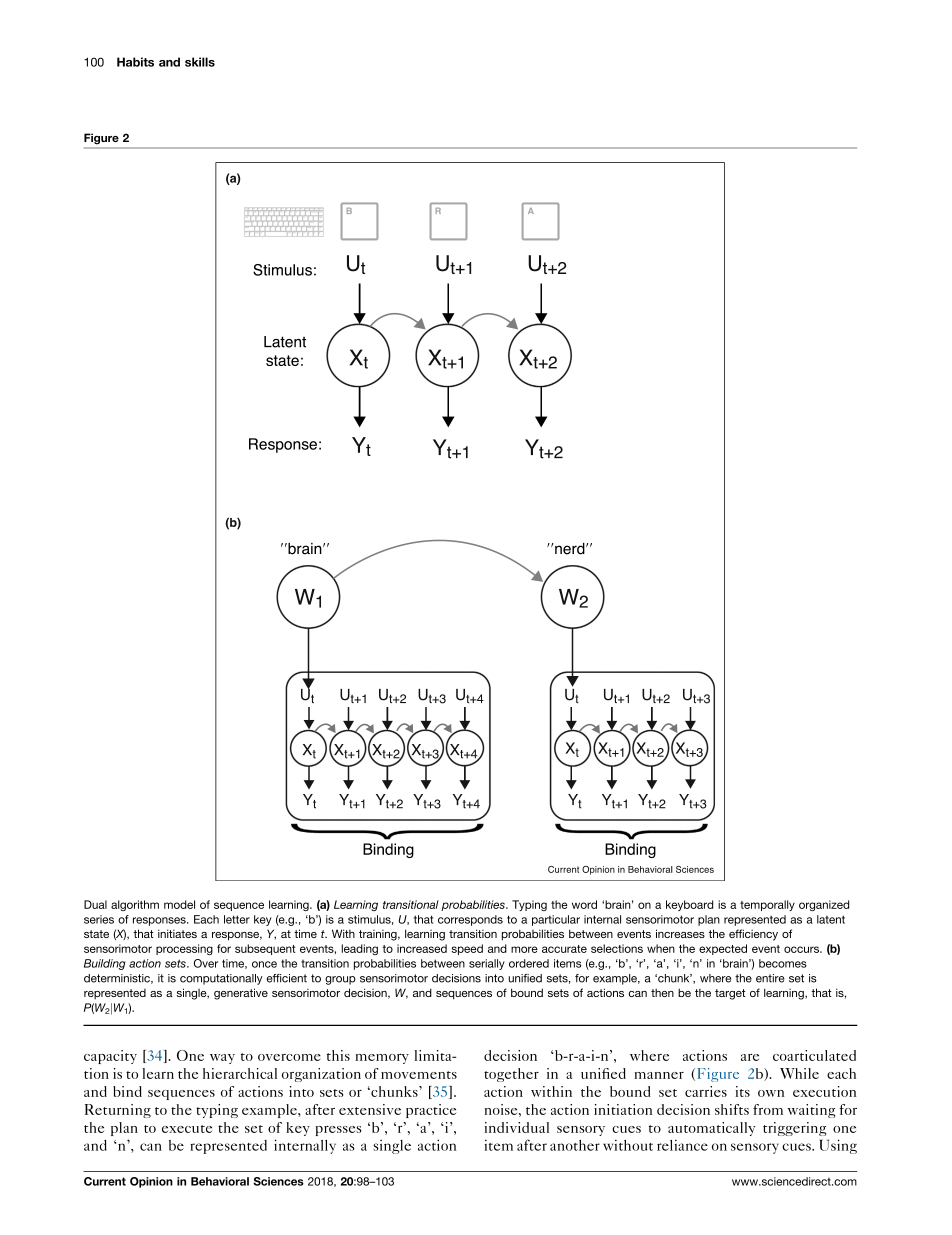 The image size is (952, 1235). What do you see at coordinates (187, 1129) in the screenshot?
I see `execute` at bounding box center [187, 1129].
